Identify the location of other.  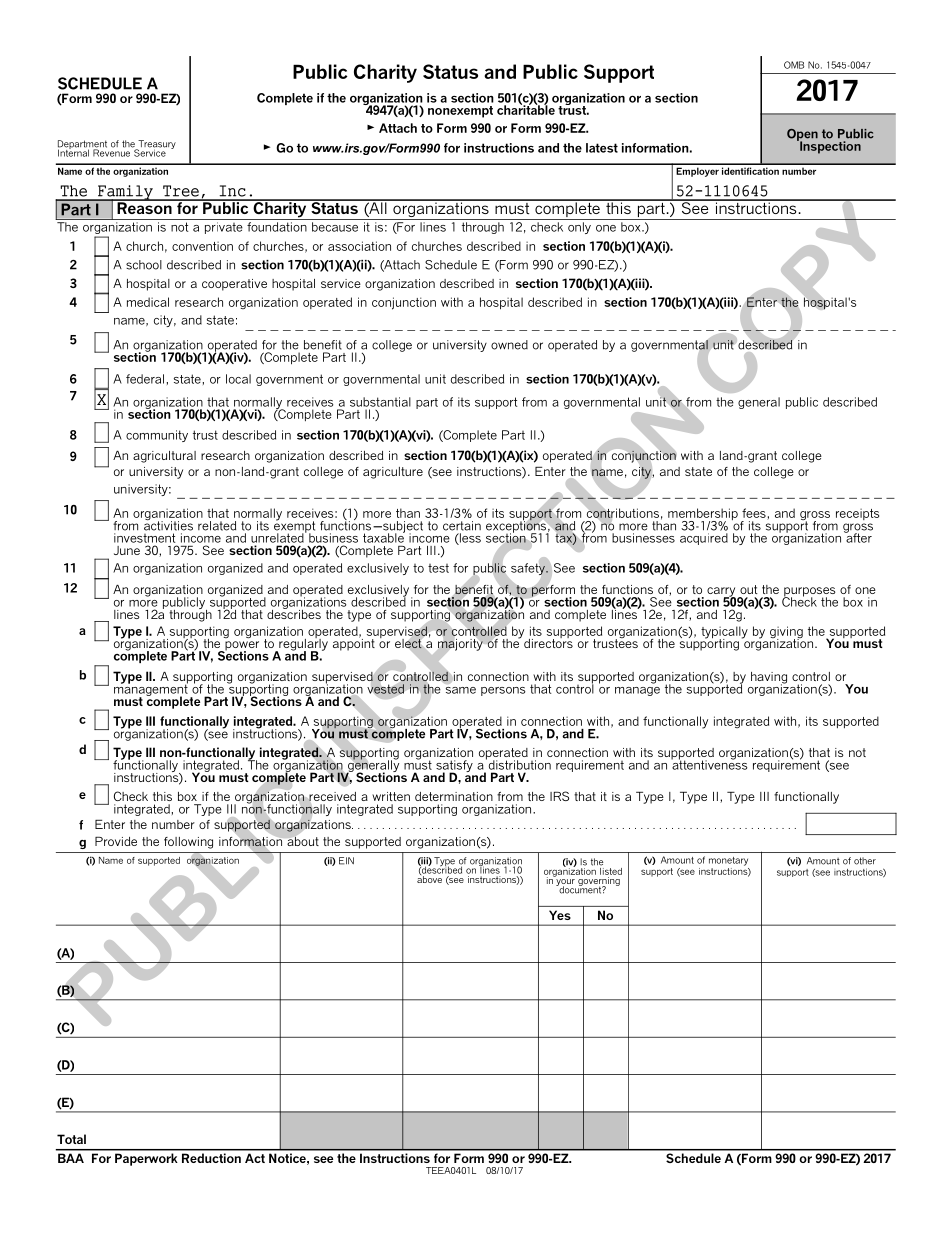
(865, 861).
